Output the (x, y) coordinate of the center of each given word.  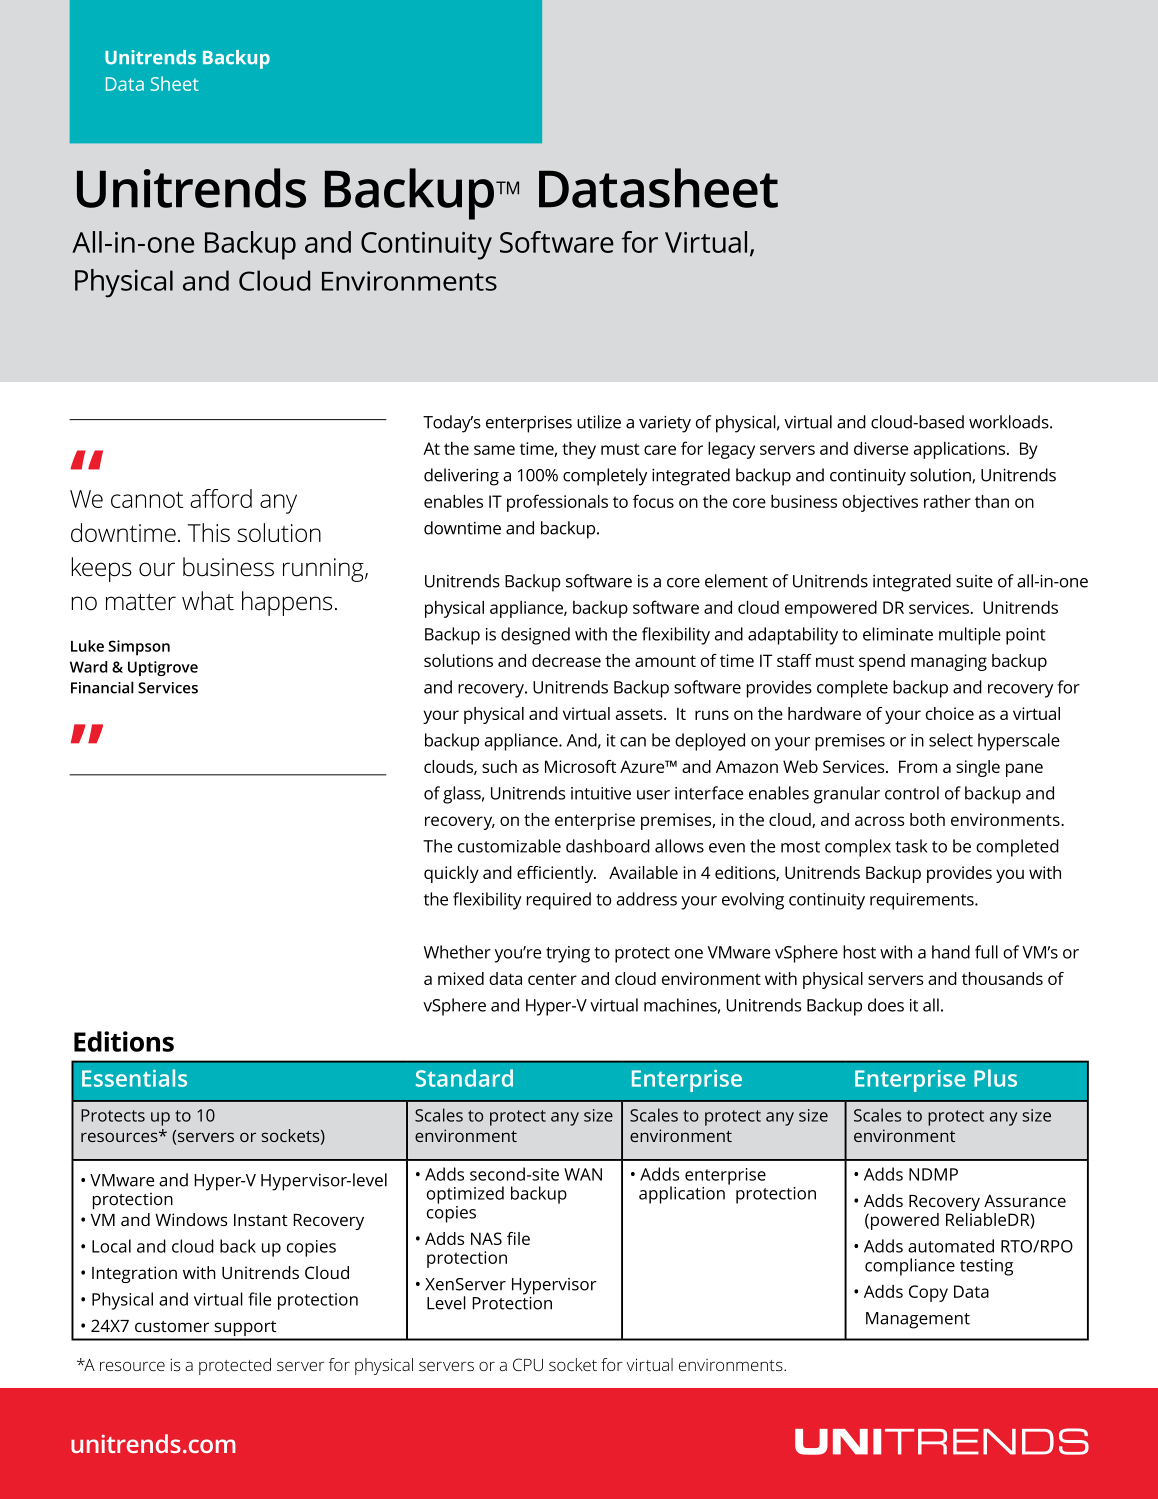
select (951, 740)
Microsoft (580, 766)
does (886, 1005)
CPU (528, 1364)
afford (221, 498)
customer (172, 1326)
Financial (102, 687)
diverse (881, 448)
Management (918, 1320)
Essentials (134, 1078)
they (579, 450)
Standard (464, 1078)
